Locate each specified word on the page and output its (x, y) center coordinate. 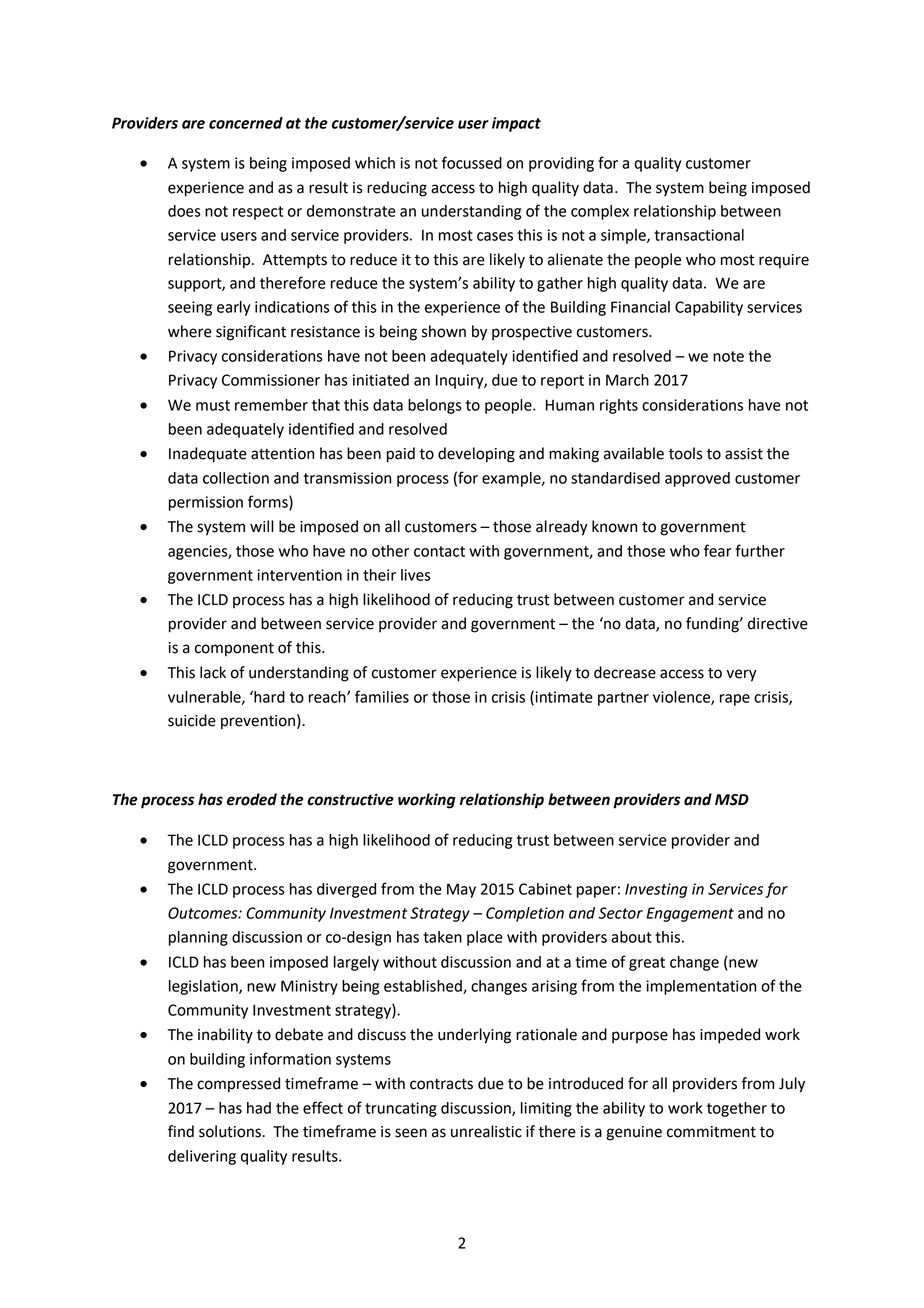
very (742, 675)
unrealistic (486, 1131)
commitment (711, 1132)
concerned (246, 123)
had (259, 1108)
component (234, 649)
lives (416, 575)
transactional (699, 235)
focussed (472, 162)
